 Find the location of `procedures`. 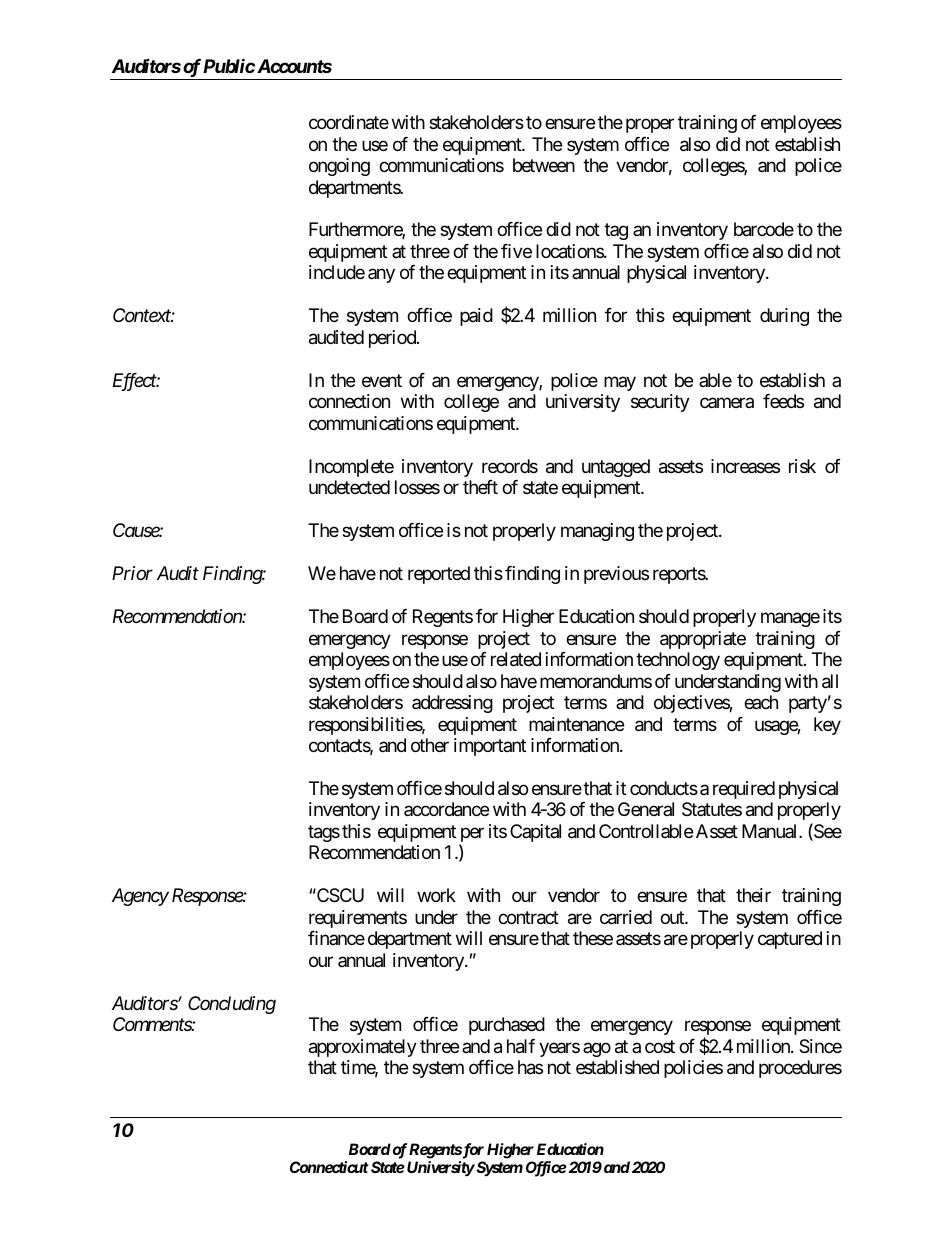

procedures is located at coordinates (800, 1069).
